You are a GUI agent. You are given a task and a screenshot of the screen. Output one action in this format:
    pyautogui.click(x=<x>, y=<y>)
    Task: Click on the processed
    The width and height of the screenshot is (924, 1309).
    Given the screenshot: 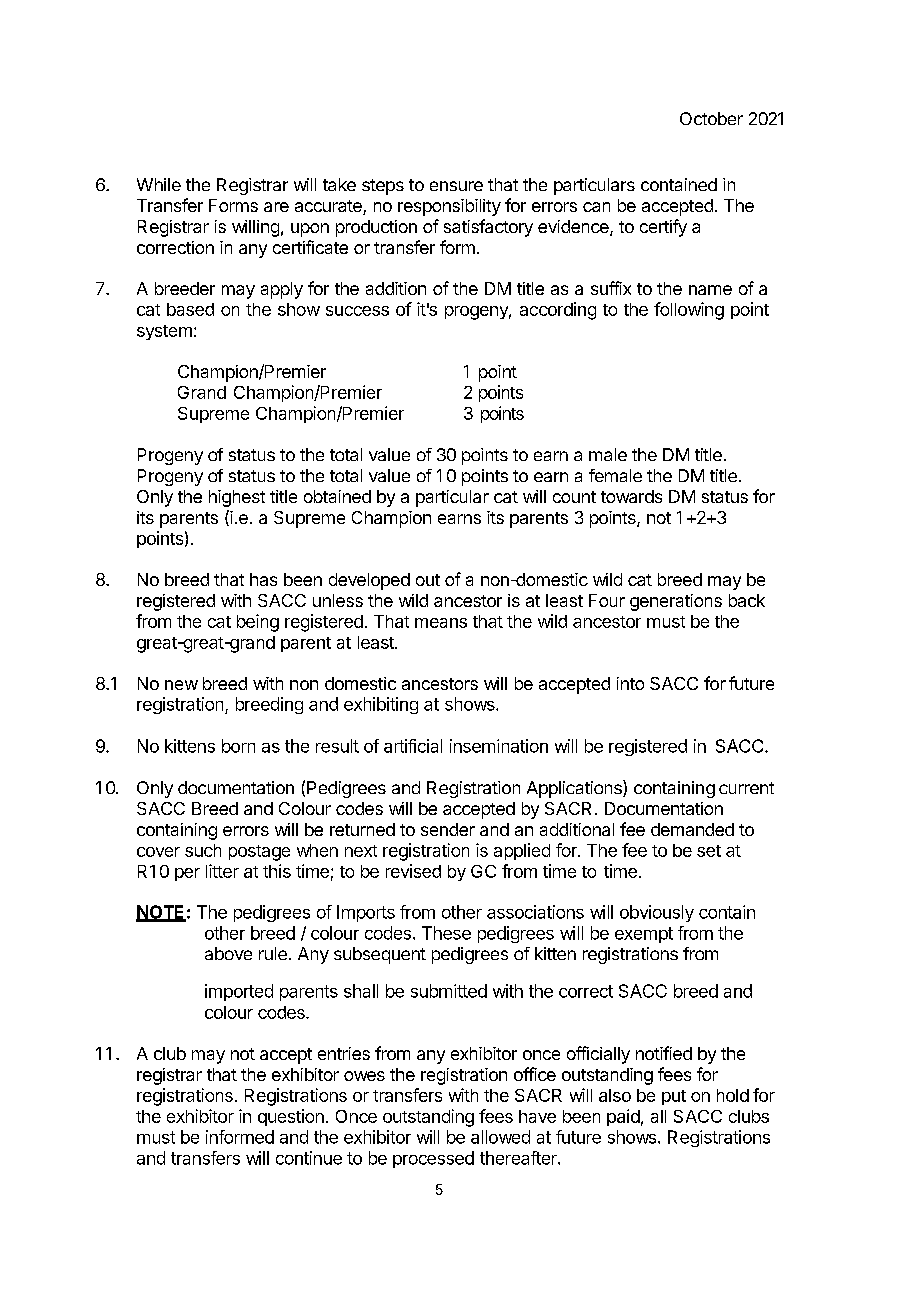 What is the action you would take?
    pyautogui.click(x=433, y=1159)
